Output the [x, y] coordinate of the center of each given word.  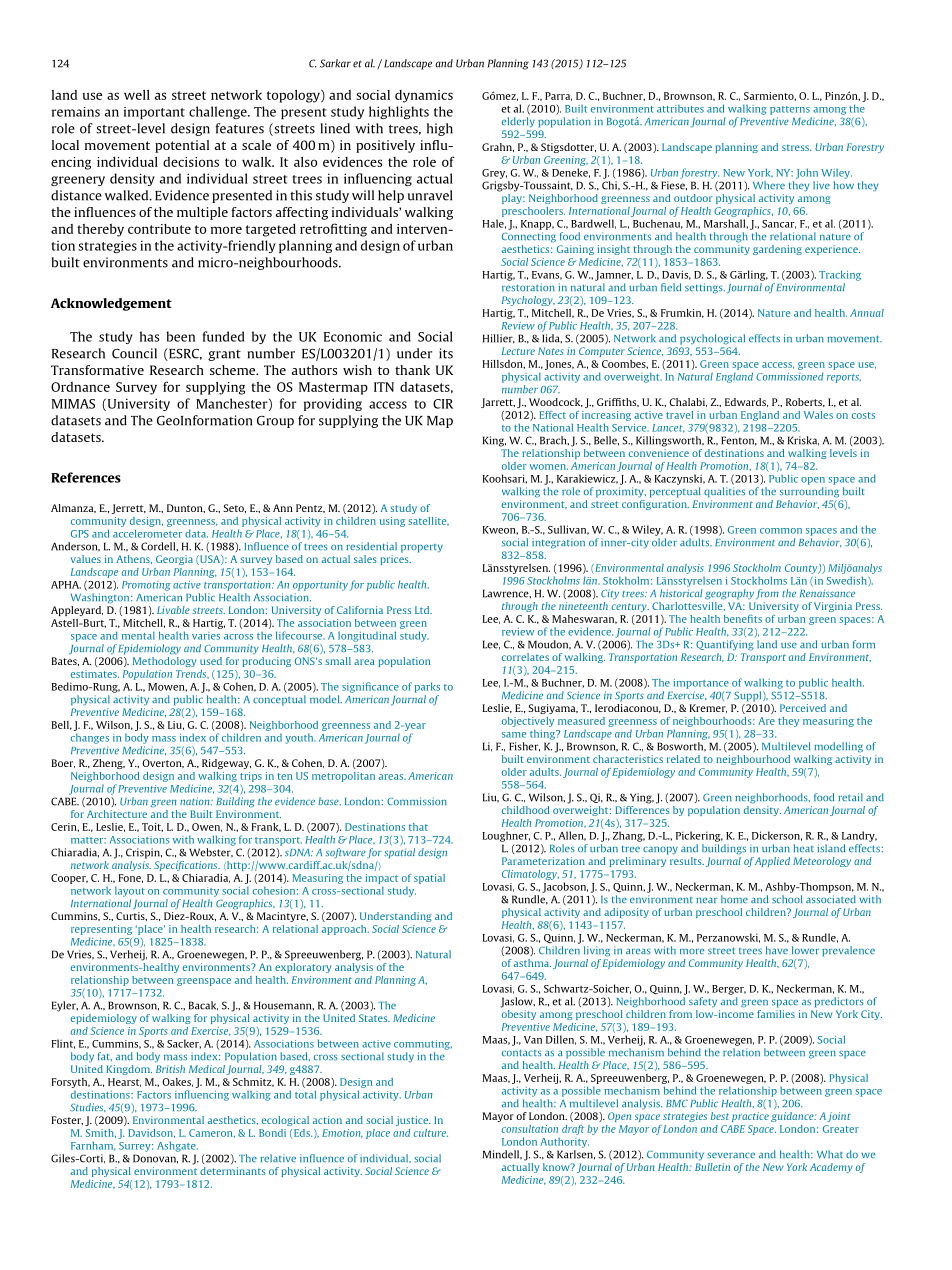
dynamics [424, 96]
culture [431, 1133]
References [86, 477]
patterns [790, 110]
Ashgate [177, 1146]
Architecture [117, 814]
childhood [525, 810]
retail [850, 797]
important [154, 113]
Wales [818, 415]
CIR [443, 404]
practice [750, 1117]
